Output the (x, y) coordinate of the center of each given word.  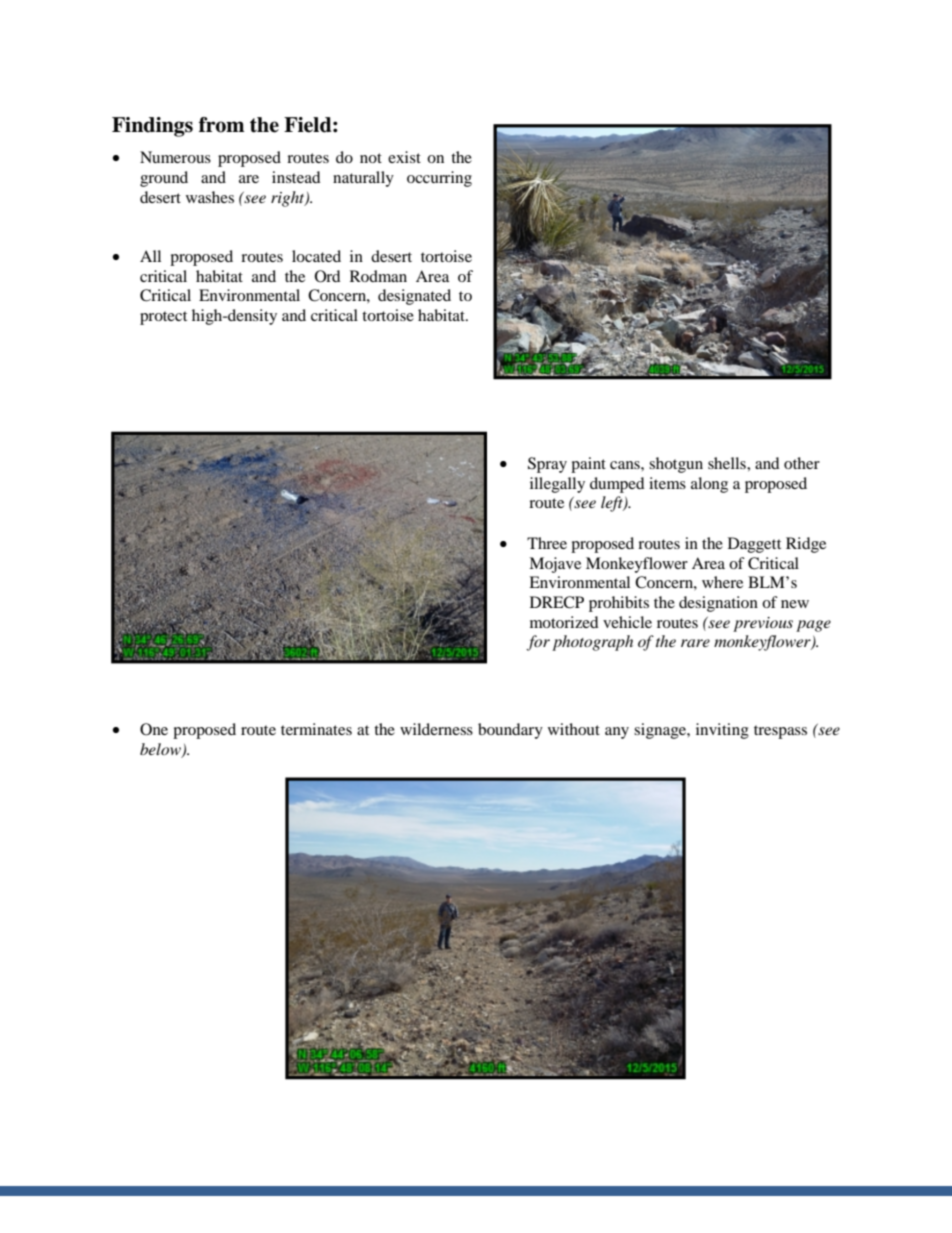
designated (414, 297)
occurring (439, 179)
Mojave (555, 565)
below (161, 750)
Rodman (378, 276)
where (722, 582)
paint (588, 465)
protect (163, 318)
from (221, 125)
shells (728, 463)
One (154, 729)
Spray (547, 465)
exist (404, 157)
